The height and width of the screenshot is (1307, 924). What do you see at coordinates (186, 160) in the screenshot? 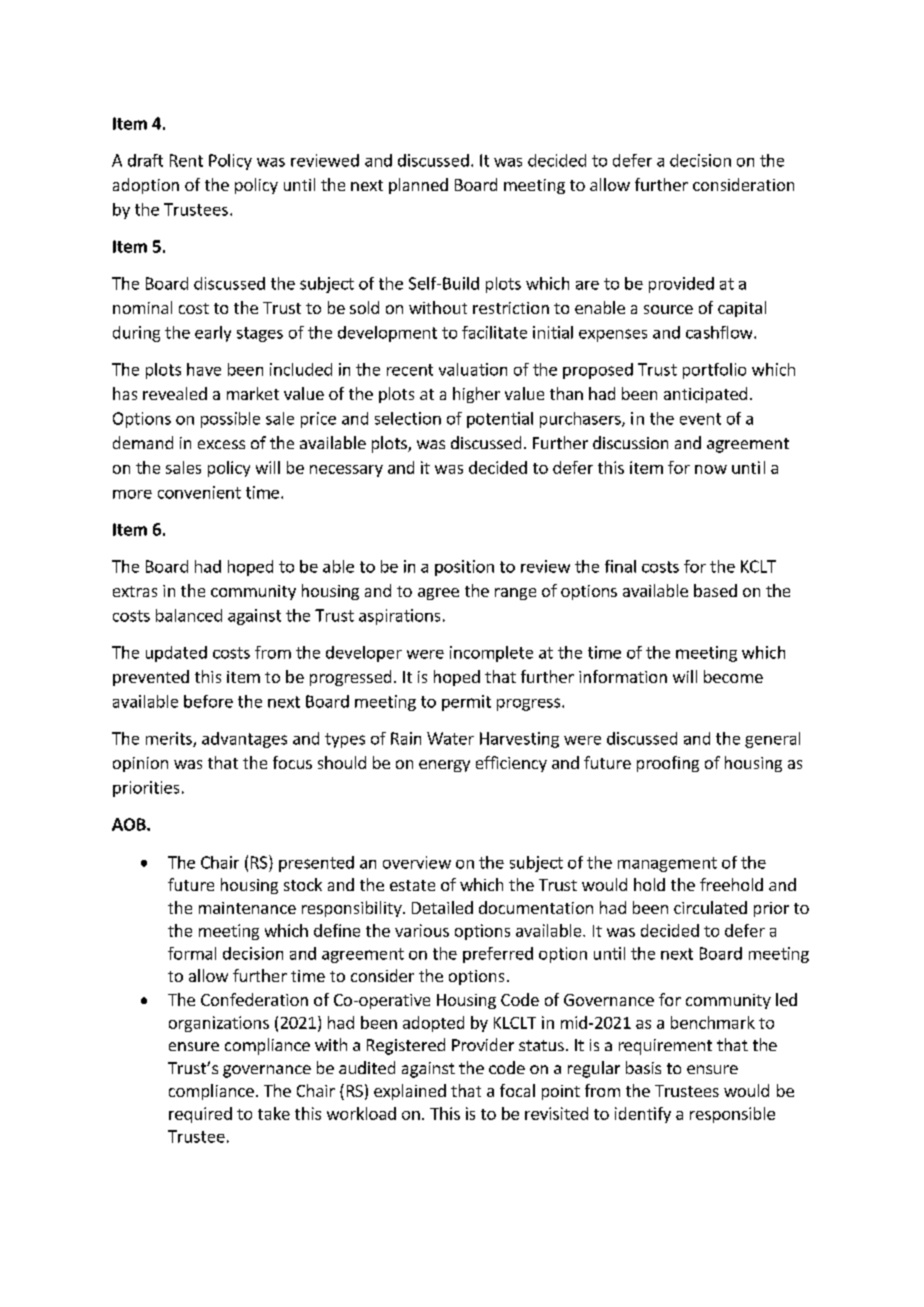
I see `Rent` at bounding box center [186, 160].
